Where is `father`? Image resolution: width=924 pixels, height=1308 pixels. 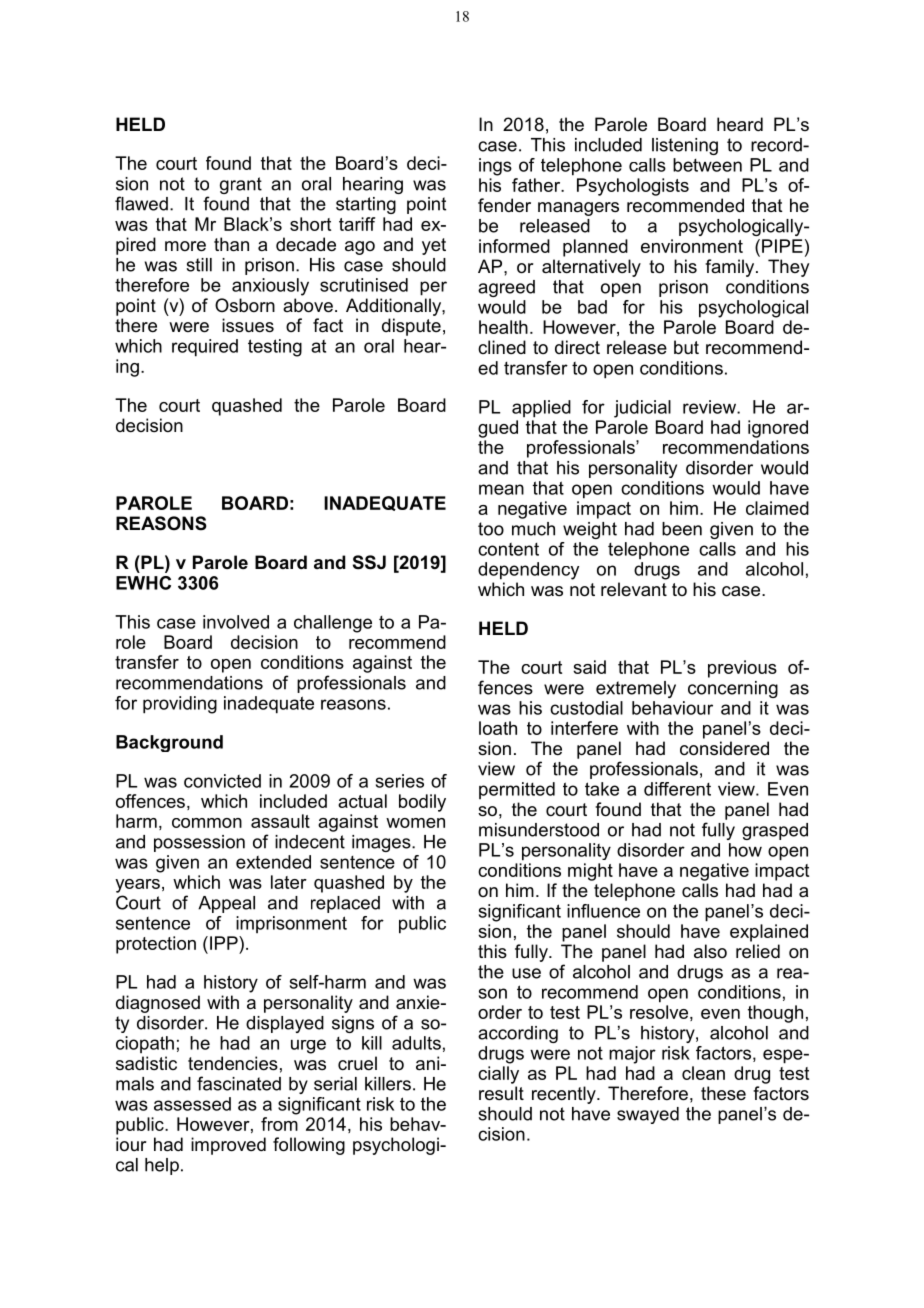 father is located at coordinates (537, 185).
